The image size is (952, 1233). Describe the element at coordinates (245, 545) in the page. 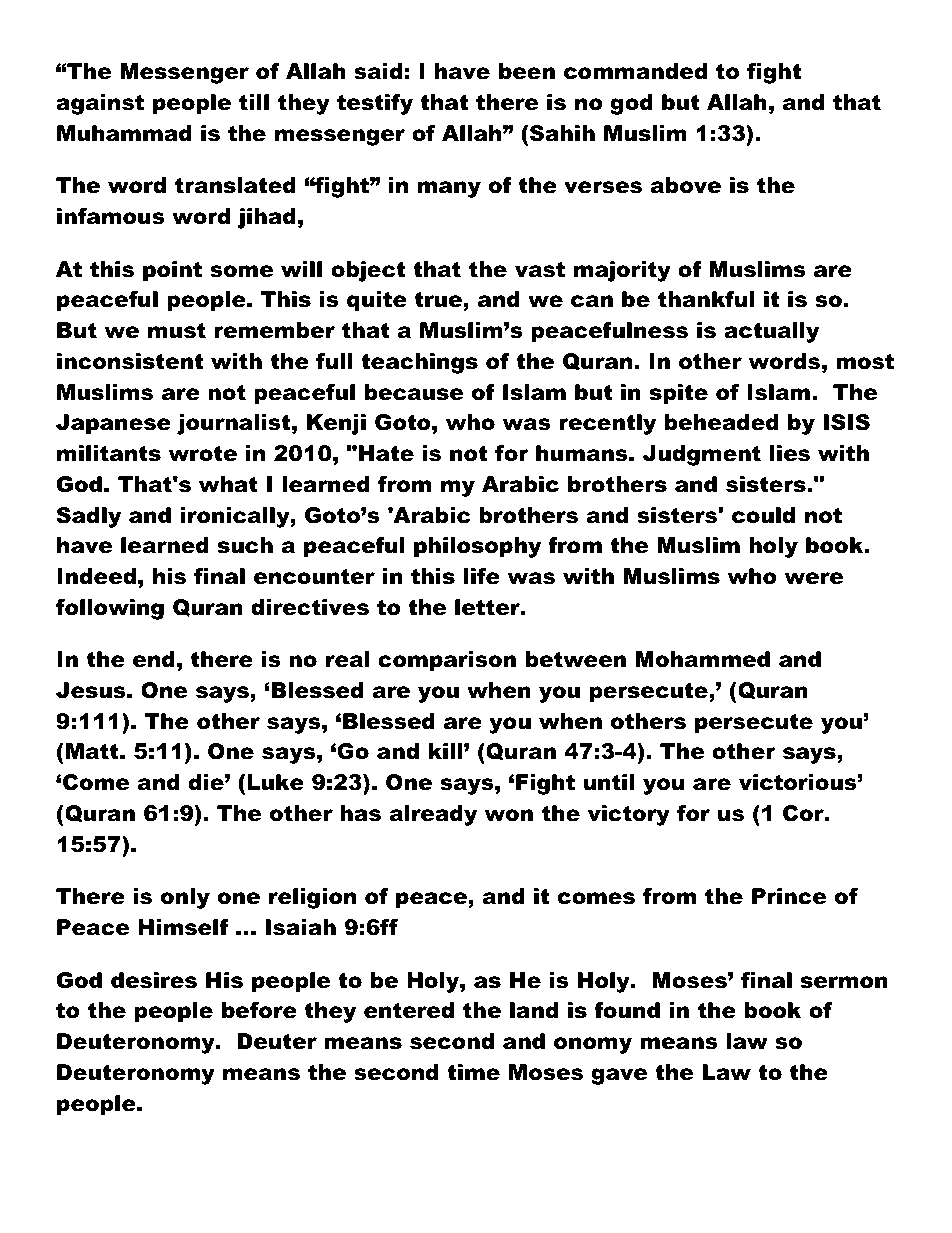

I see `such` at that location.
